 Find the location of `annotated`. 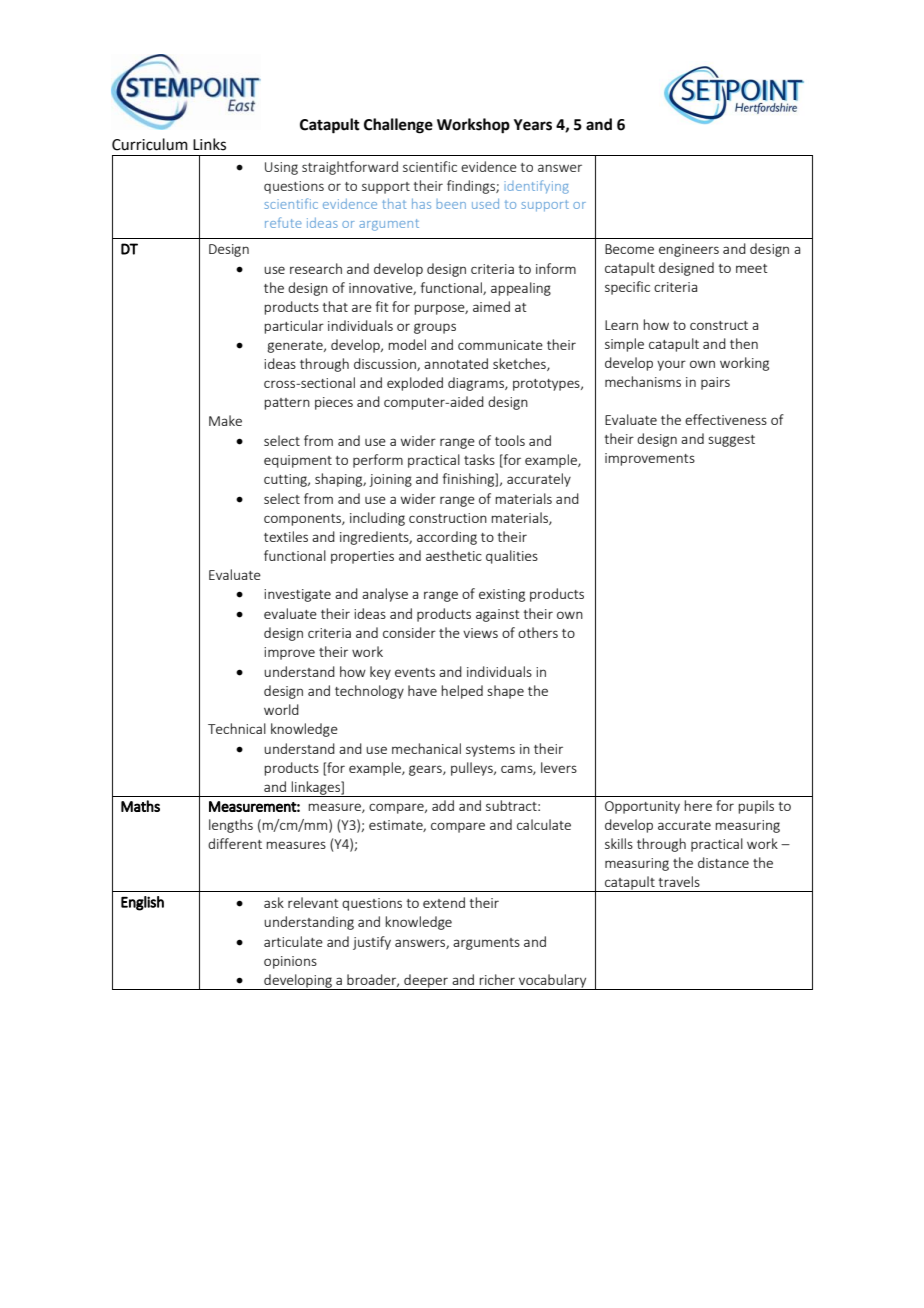

annotated is located at coordinates (456, 363).
